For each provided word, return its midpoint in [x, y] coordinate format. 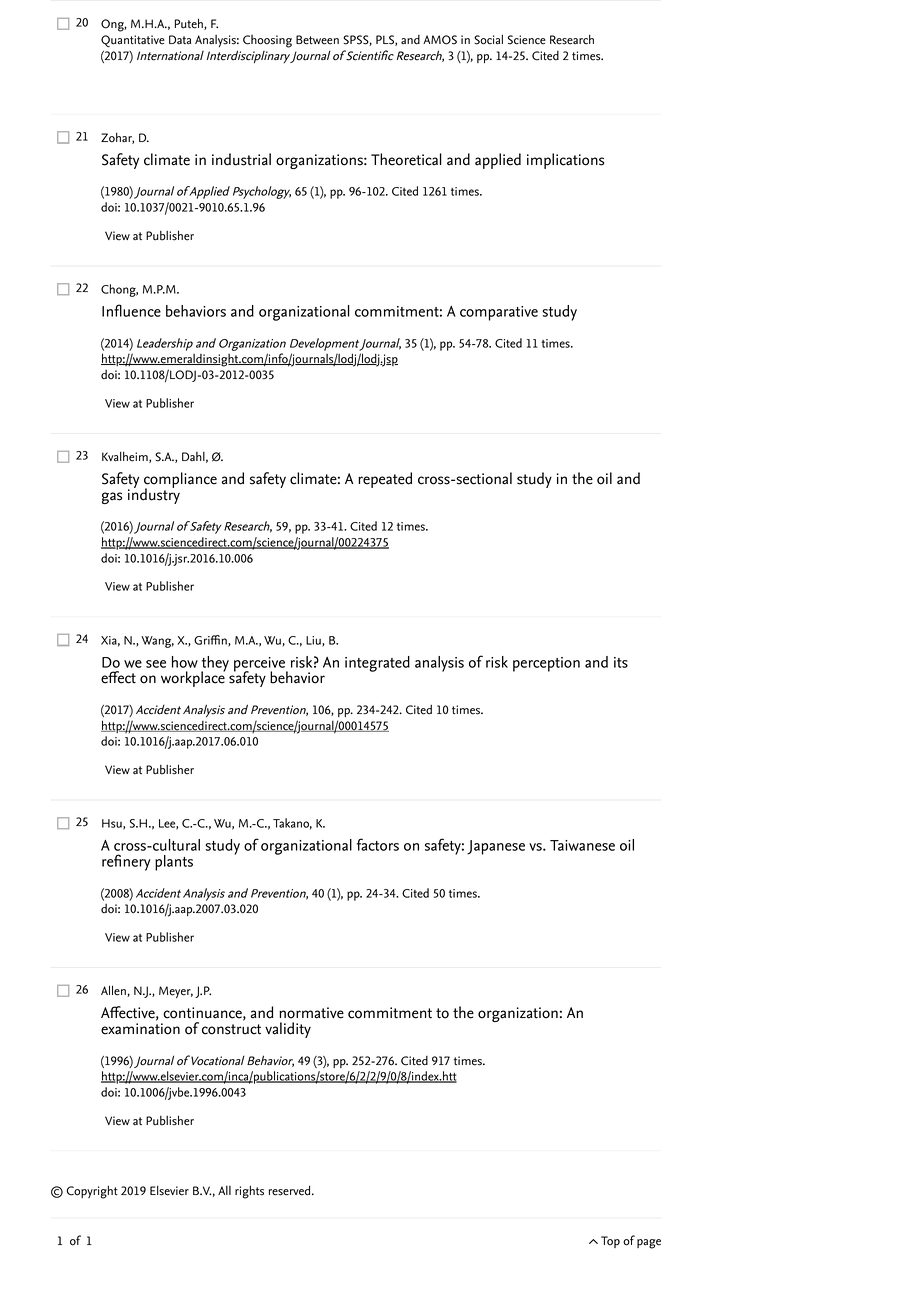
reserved [291, 1190]
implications [565, 161]
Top [610, 1242]
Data [180, 40]
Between [317, 40]
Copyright [92, 1192]
